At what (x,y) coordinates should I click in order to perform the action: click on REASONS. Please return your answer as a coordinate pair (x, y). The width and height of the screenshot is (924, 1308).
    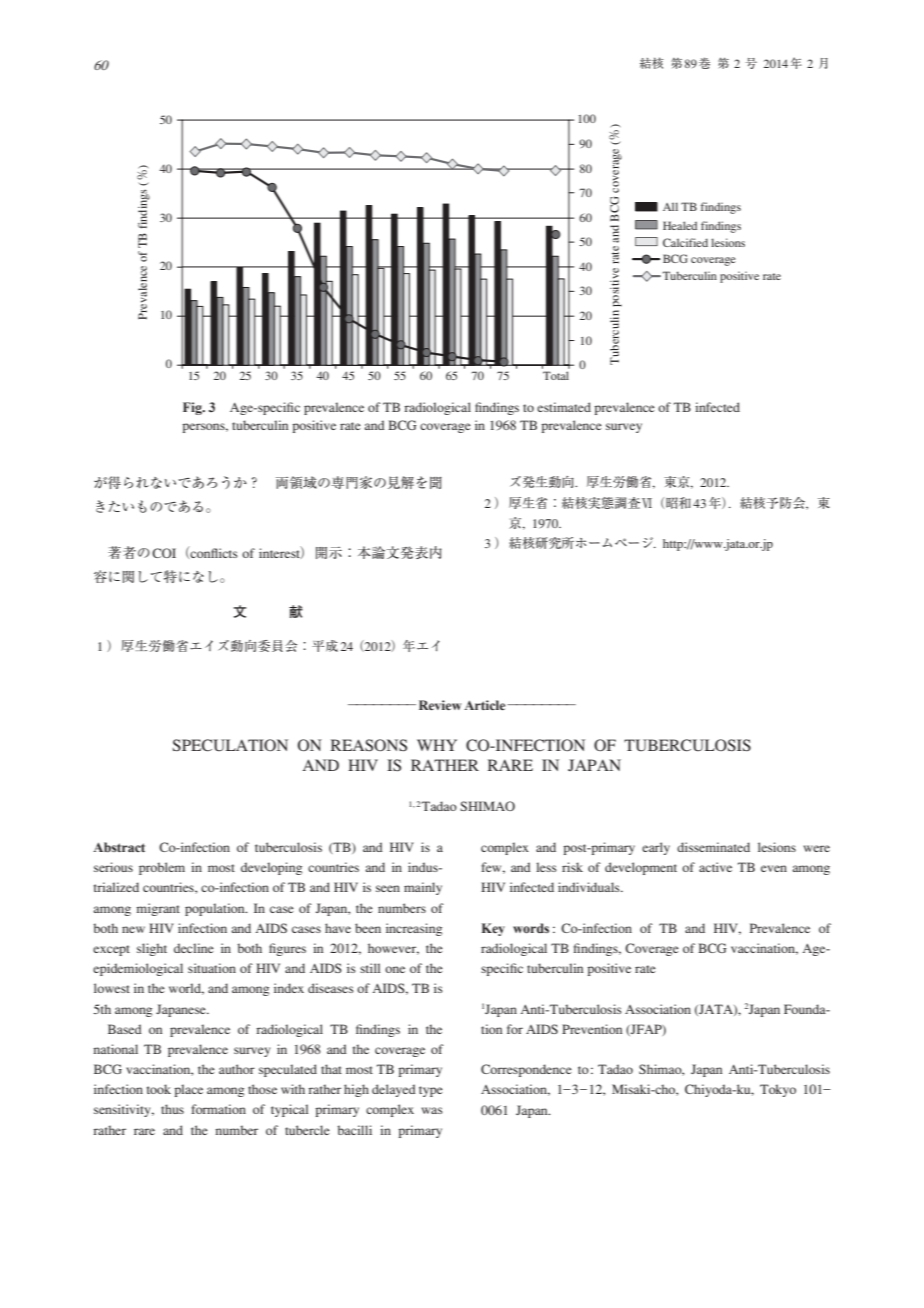
    Looking at the image, I should click on (369, 745).
